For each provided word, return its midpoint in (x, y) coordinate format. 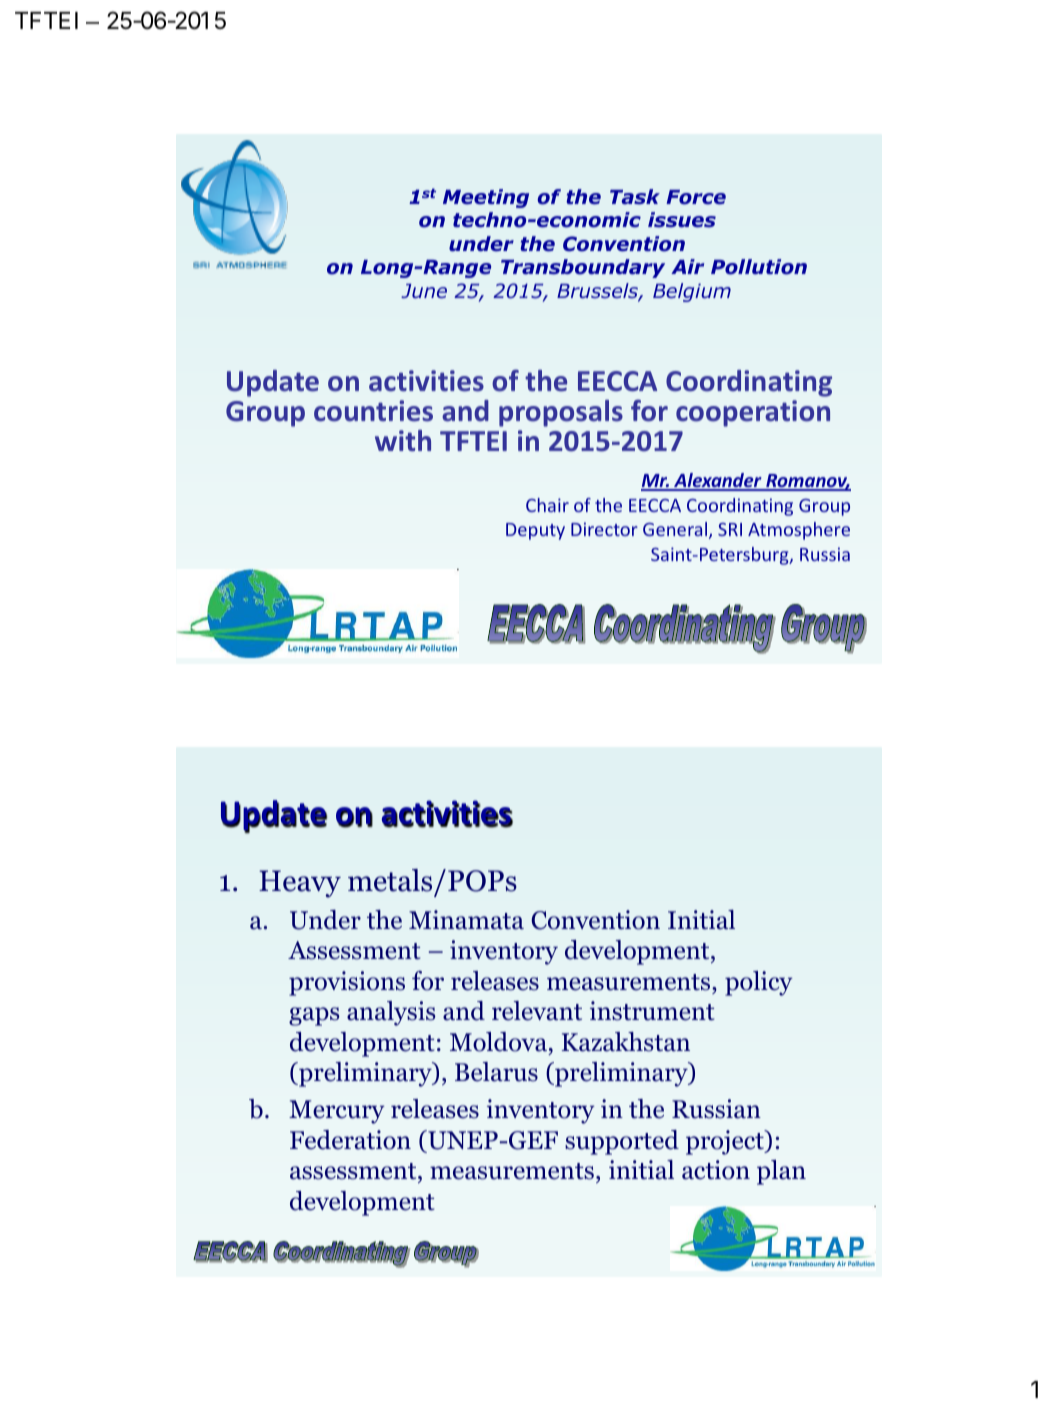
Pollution (759, 267)
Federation (350, 1140)
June (424, 291)
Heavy (300, 884)
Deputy (535, 531)
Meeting (486, 198)
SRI (730, 529)
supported (622, 1142)
